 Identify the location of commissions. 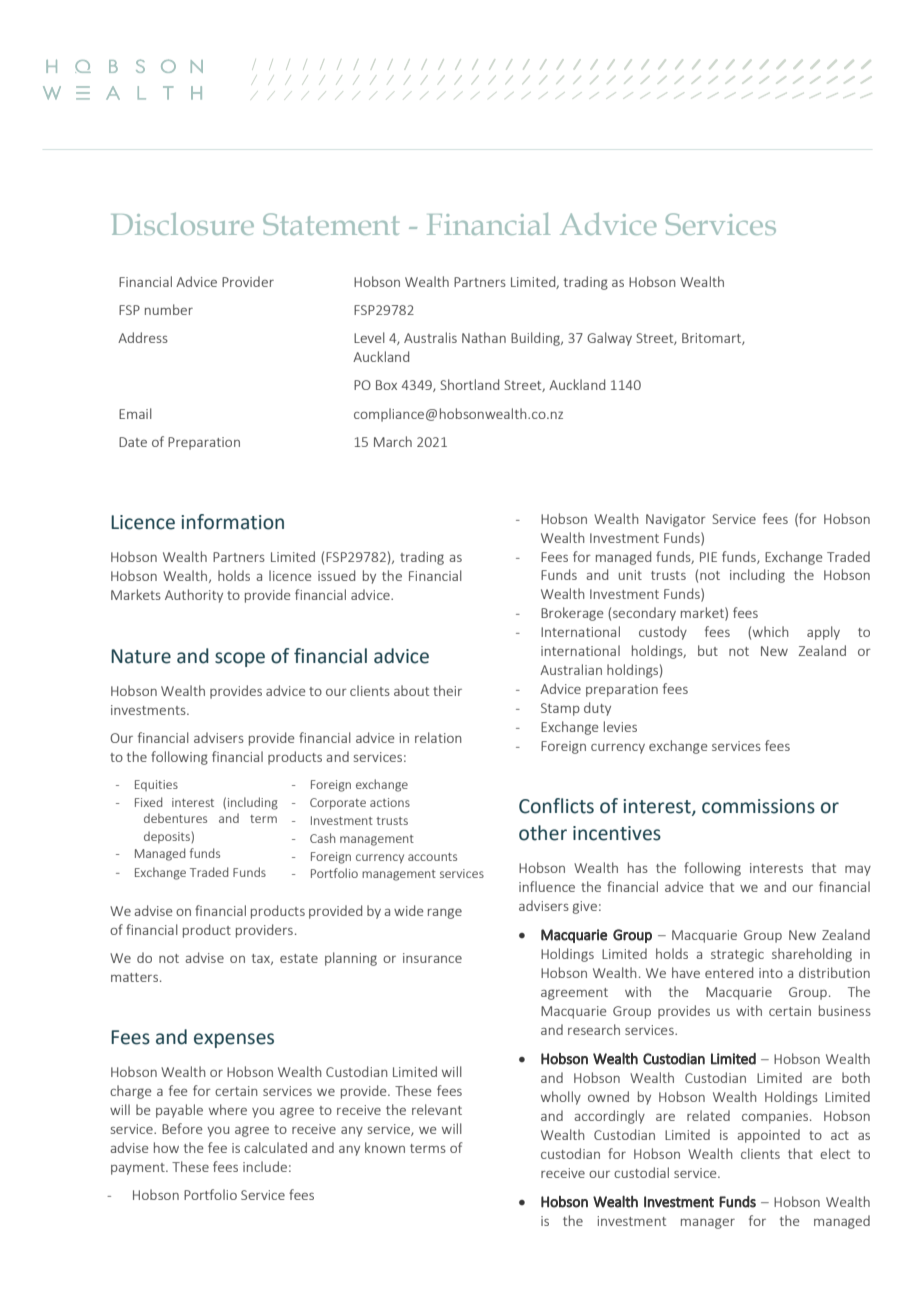
(758, 806).
